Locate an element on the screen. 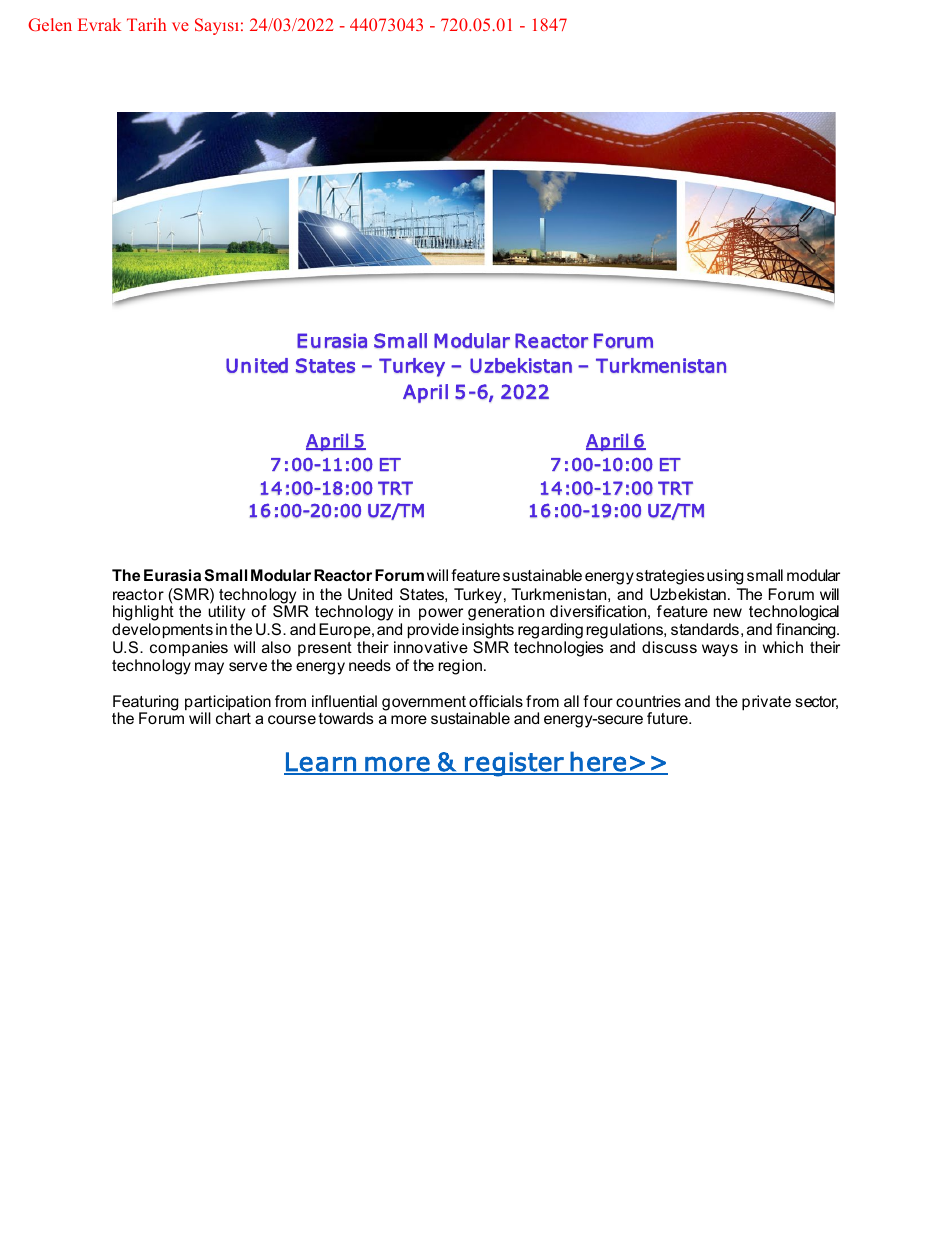 This screenshot has height=1233, width=952. region is located at coordinates (460, 667).
